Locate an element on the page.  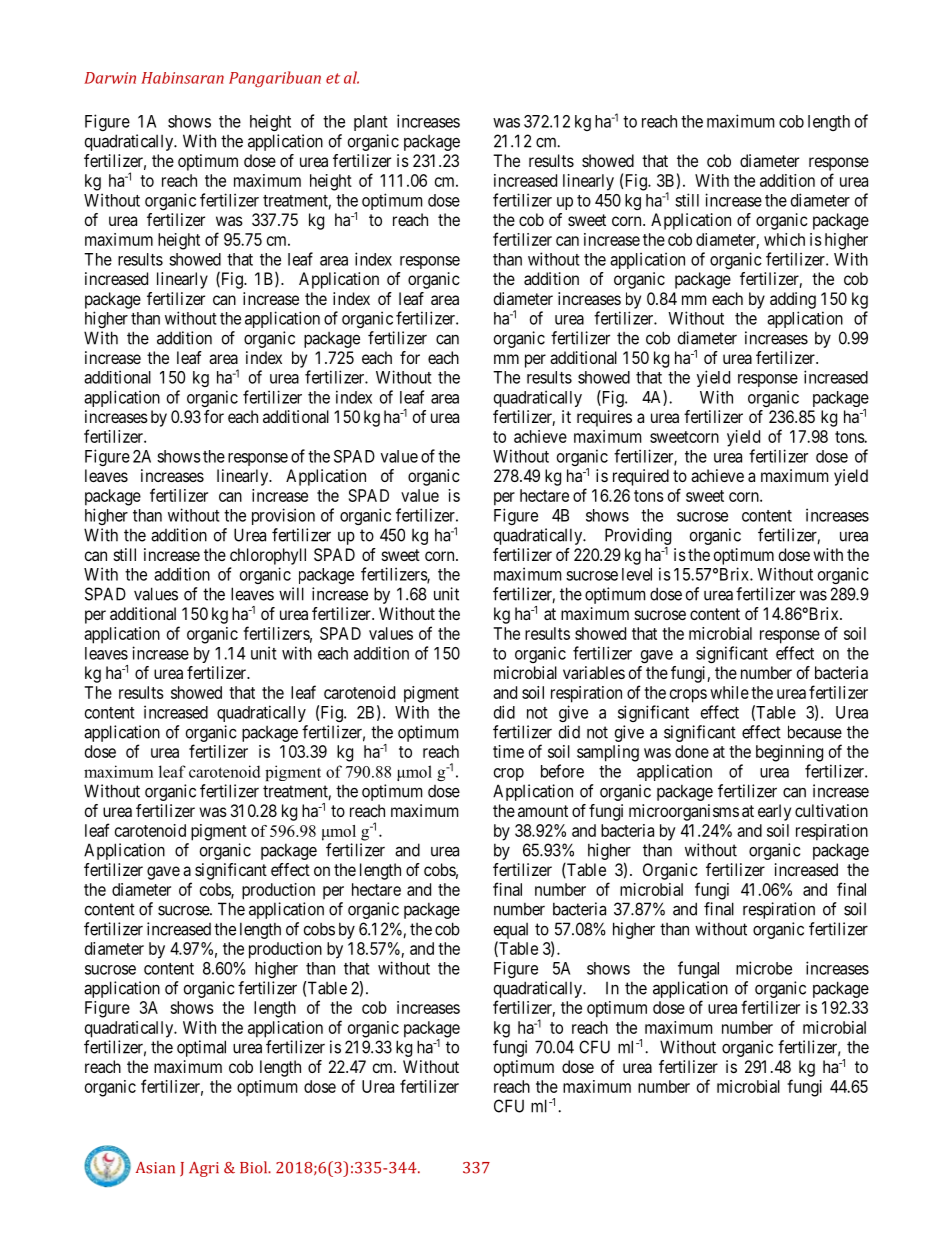
plant is located at coordinates (371, 123).
